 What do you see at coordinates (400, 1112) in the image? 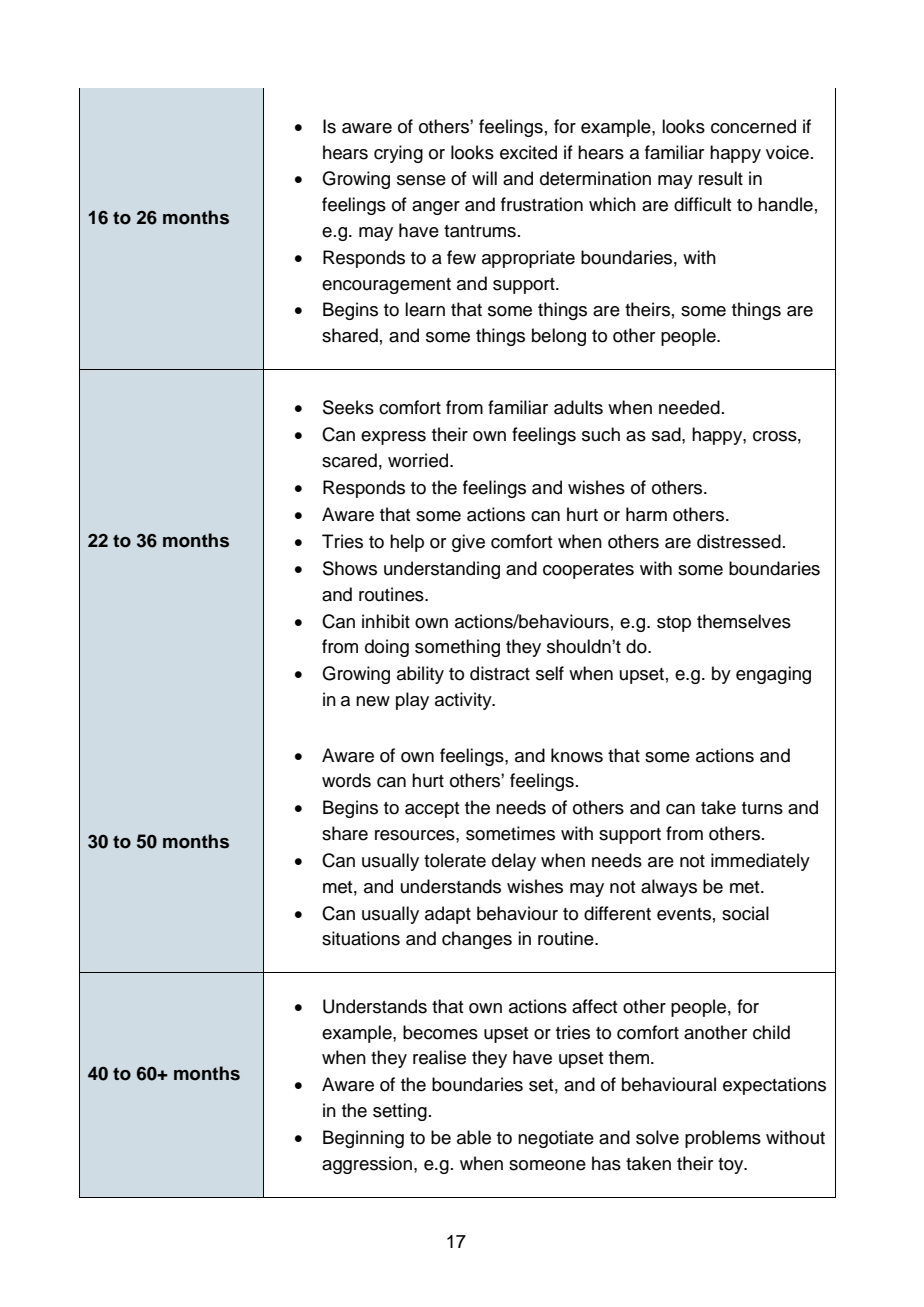
I see `setting` at bounding box center [400, 1112].
